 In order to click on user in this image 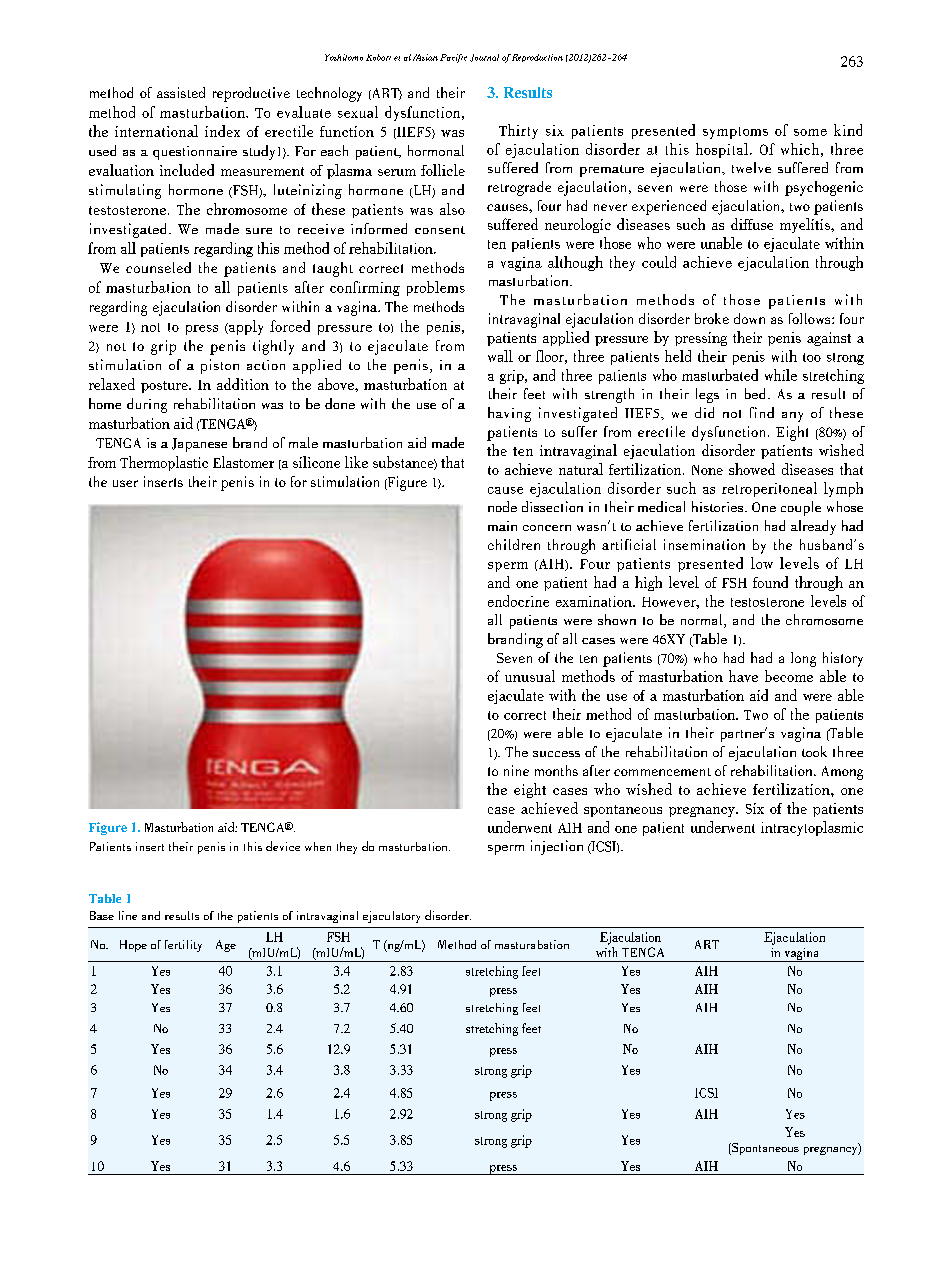, I will do `click(125, 483)`.
